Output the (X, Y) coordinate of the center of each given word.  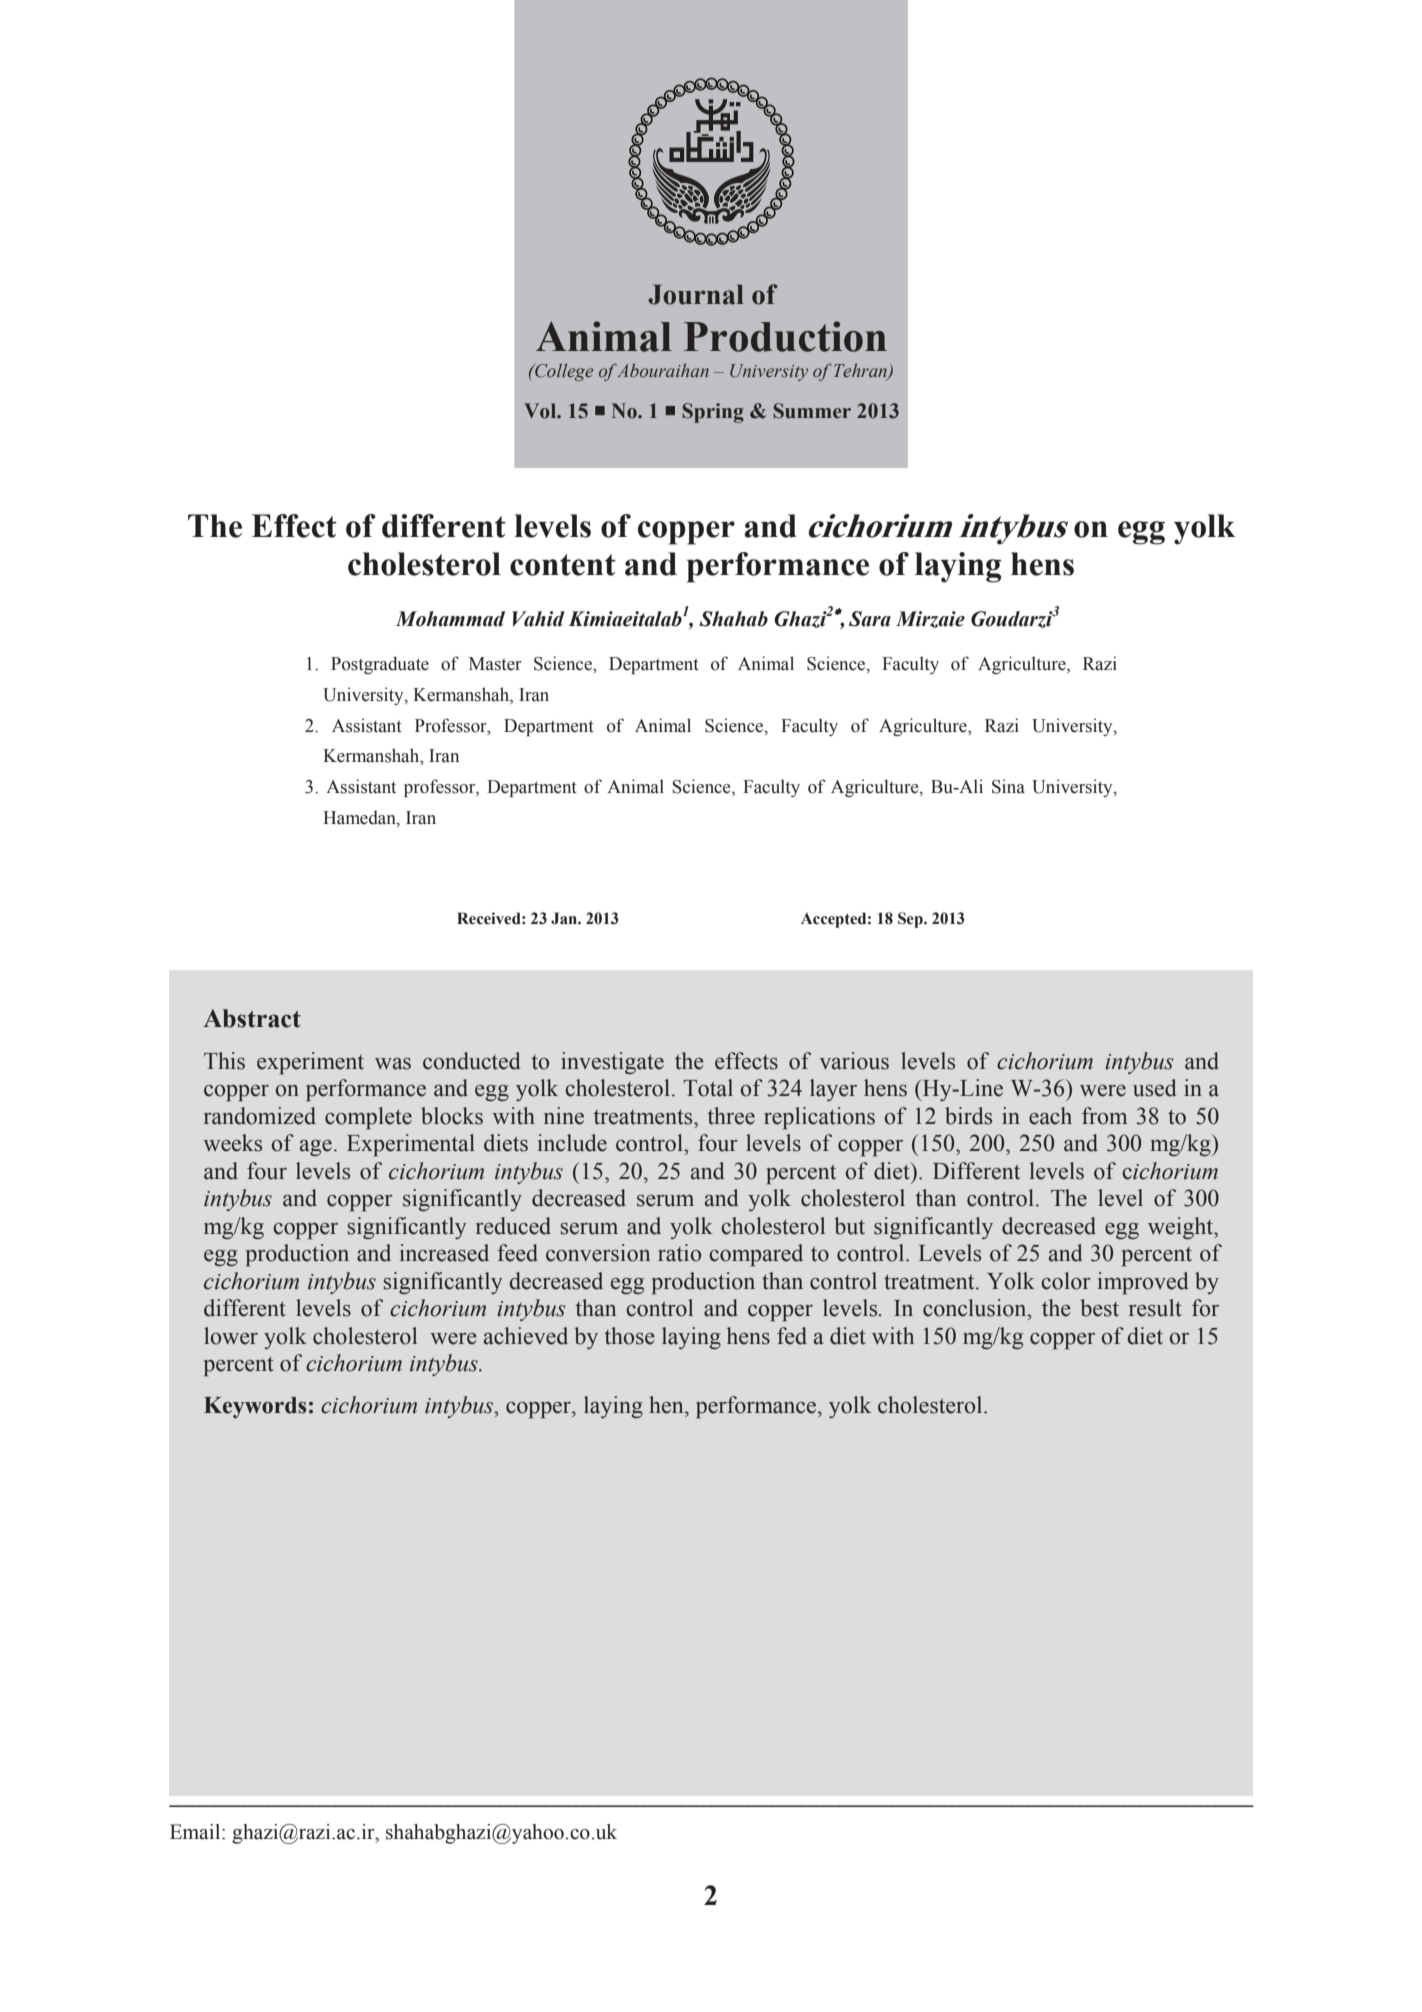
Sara (870, 619)
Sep (911, 920)
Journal (696, 294)
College (563, 372)
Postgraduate (380, 665)
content (563, 565)
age (316, 1148)
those (629, 1336)
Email (196, 1832)
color (1066, 1281)
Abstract (252, 1018)
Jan (565, 918)
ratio (679, 1253)
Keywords (255, 1407)
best (1099, 1308)
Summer (812, 411)
